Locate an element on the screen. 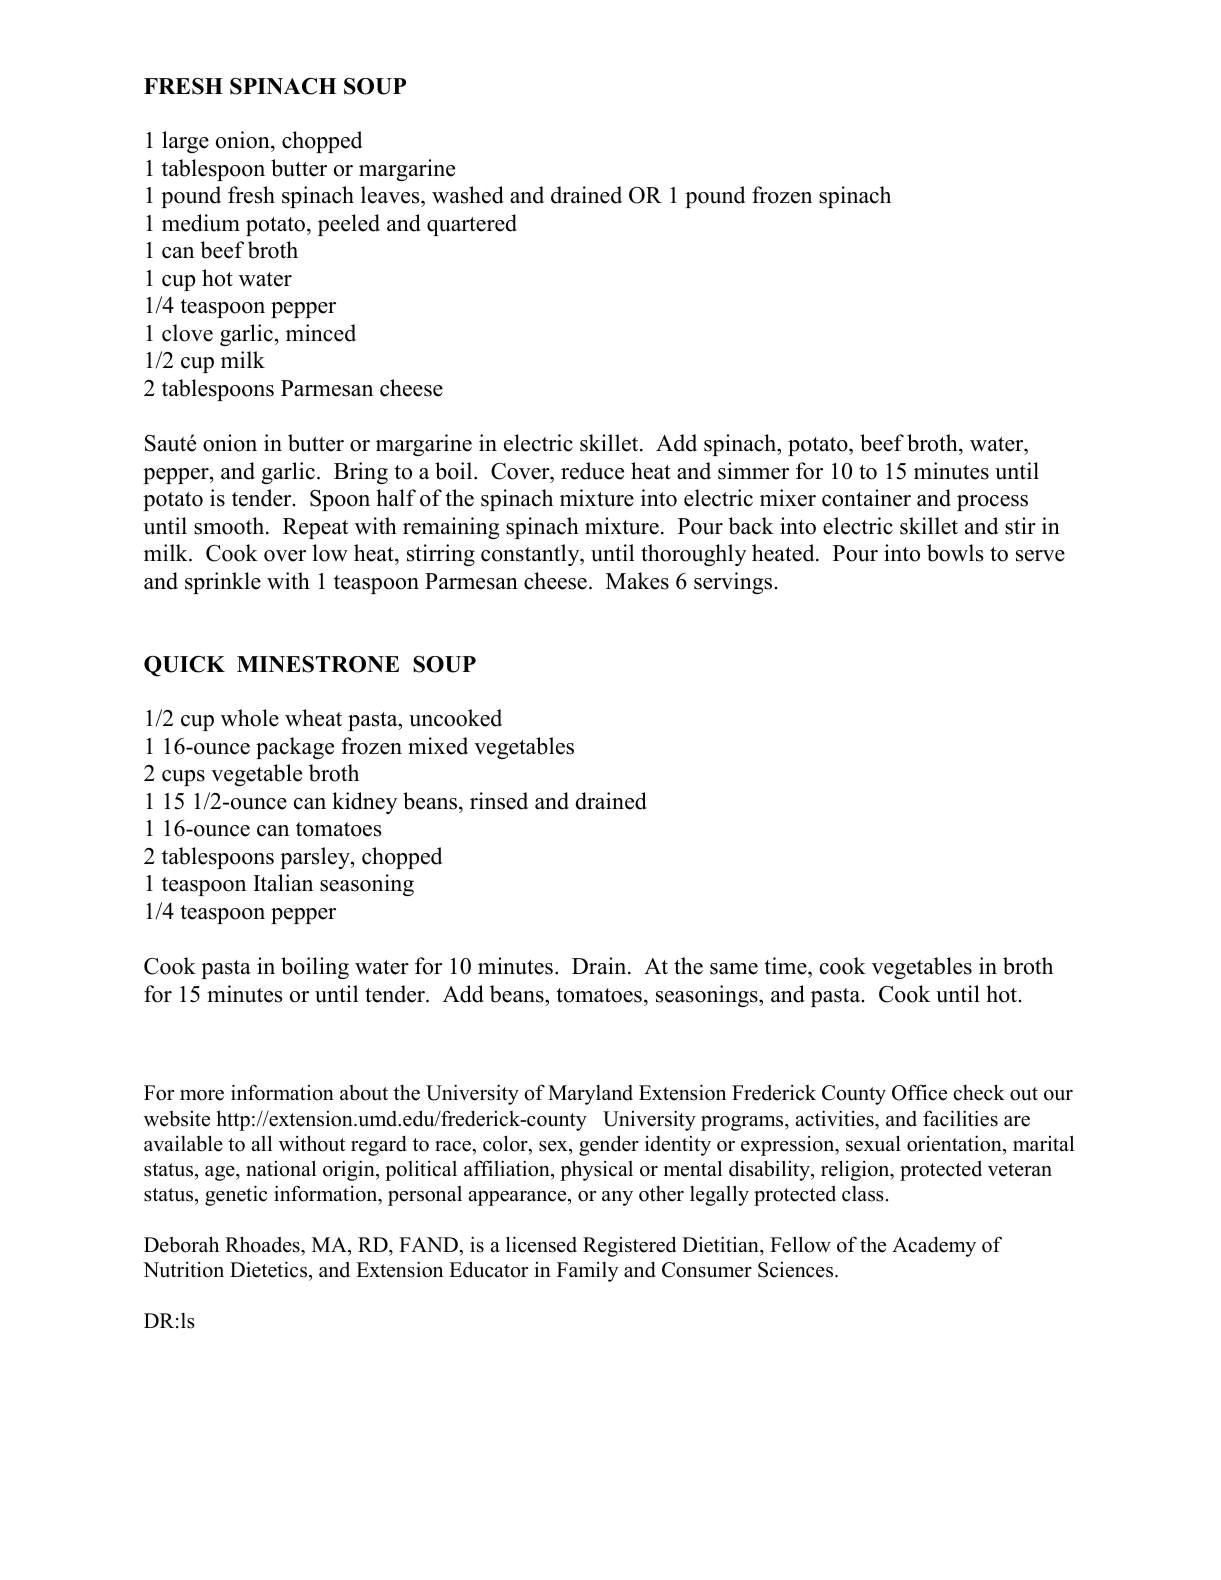  quartered is located at coordinates (472, 225).
